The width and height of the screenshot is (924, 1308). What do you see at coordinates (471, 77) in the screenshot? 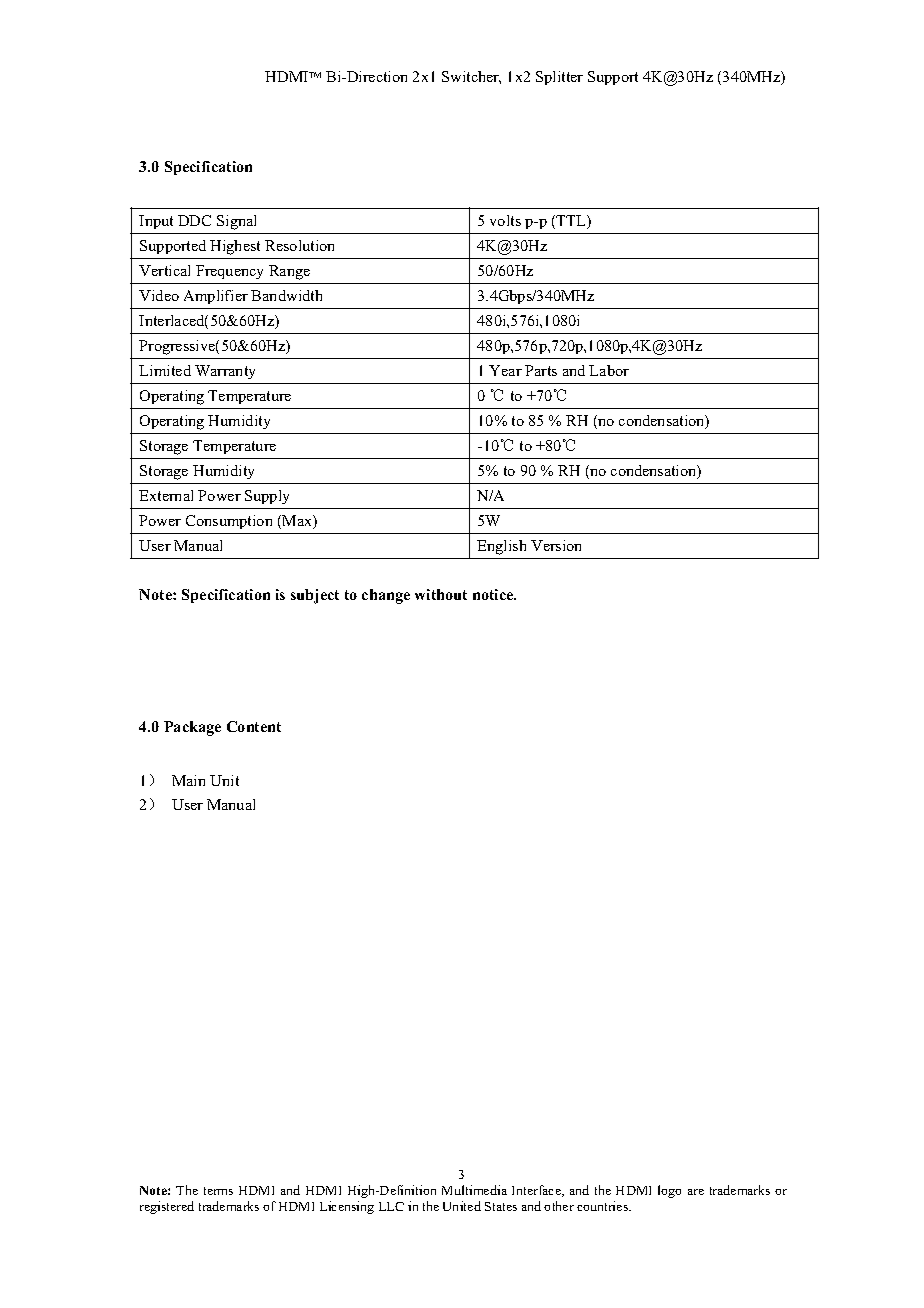
I see `Switcher` at bounding box center [471, 77].
